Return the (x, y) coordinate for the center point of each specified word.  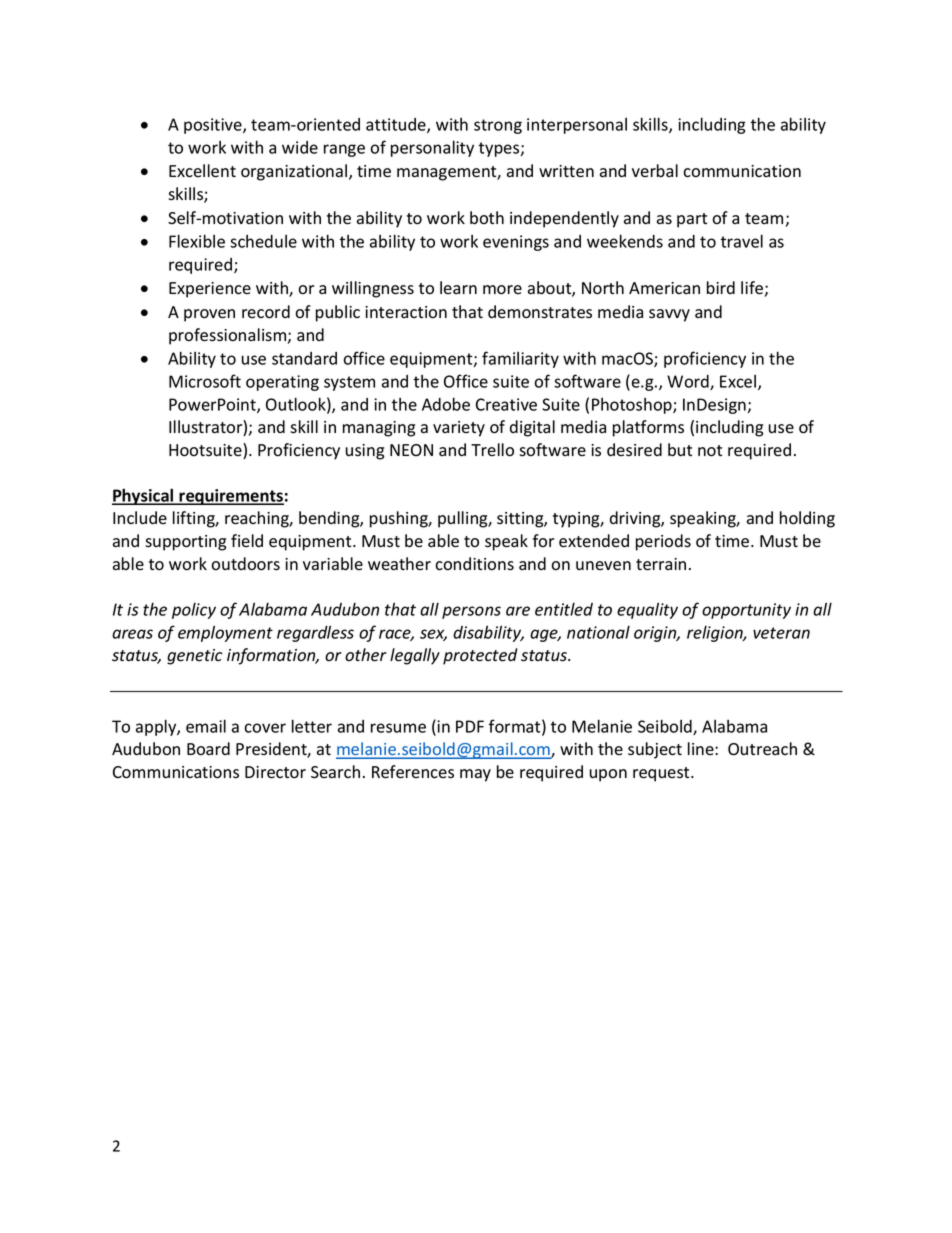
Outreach (762, 749)
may (475, 775)
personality (432, 148)
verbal (655, 170)
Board (208, 749)
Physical (144, 496)
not (710, 451)
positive (214, 126)
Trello (492, 450)
